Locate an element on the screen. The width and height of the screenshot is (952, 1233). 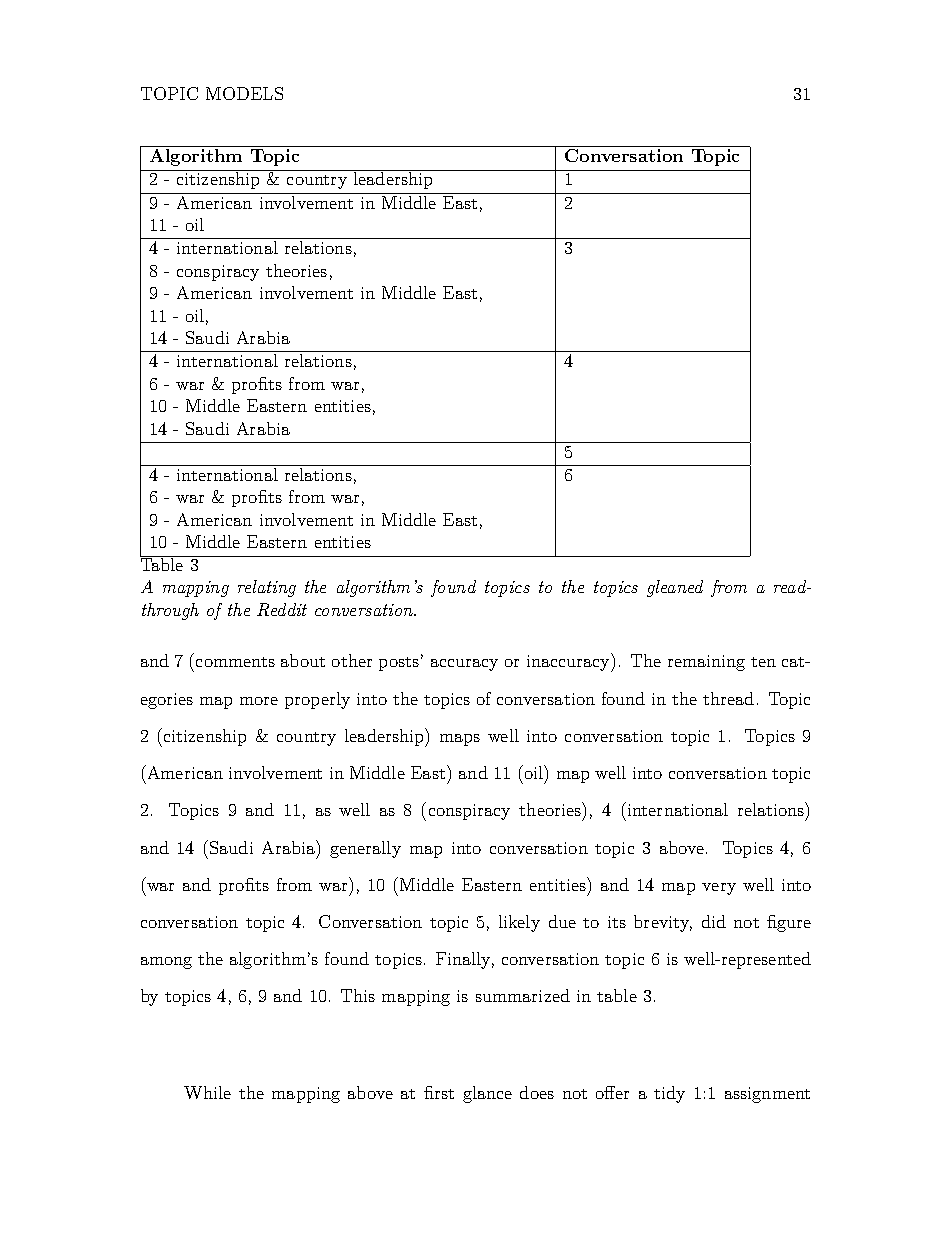
glance is located at coordinates (487, 1094).
